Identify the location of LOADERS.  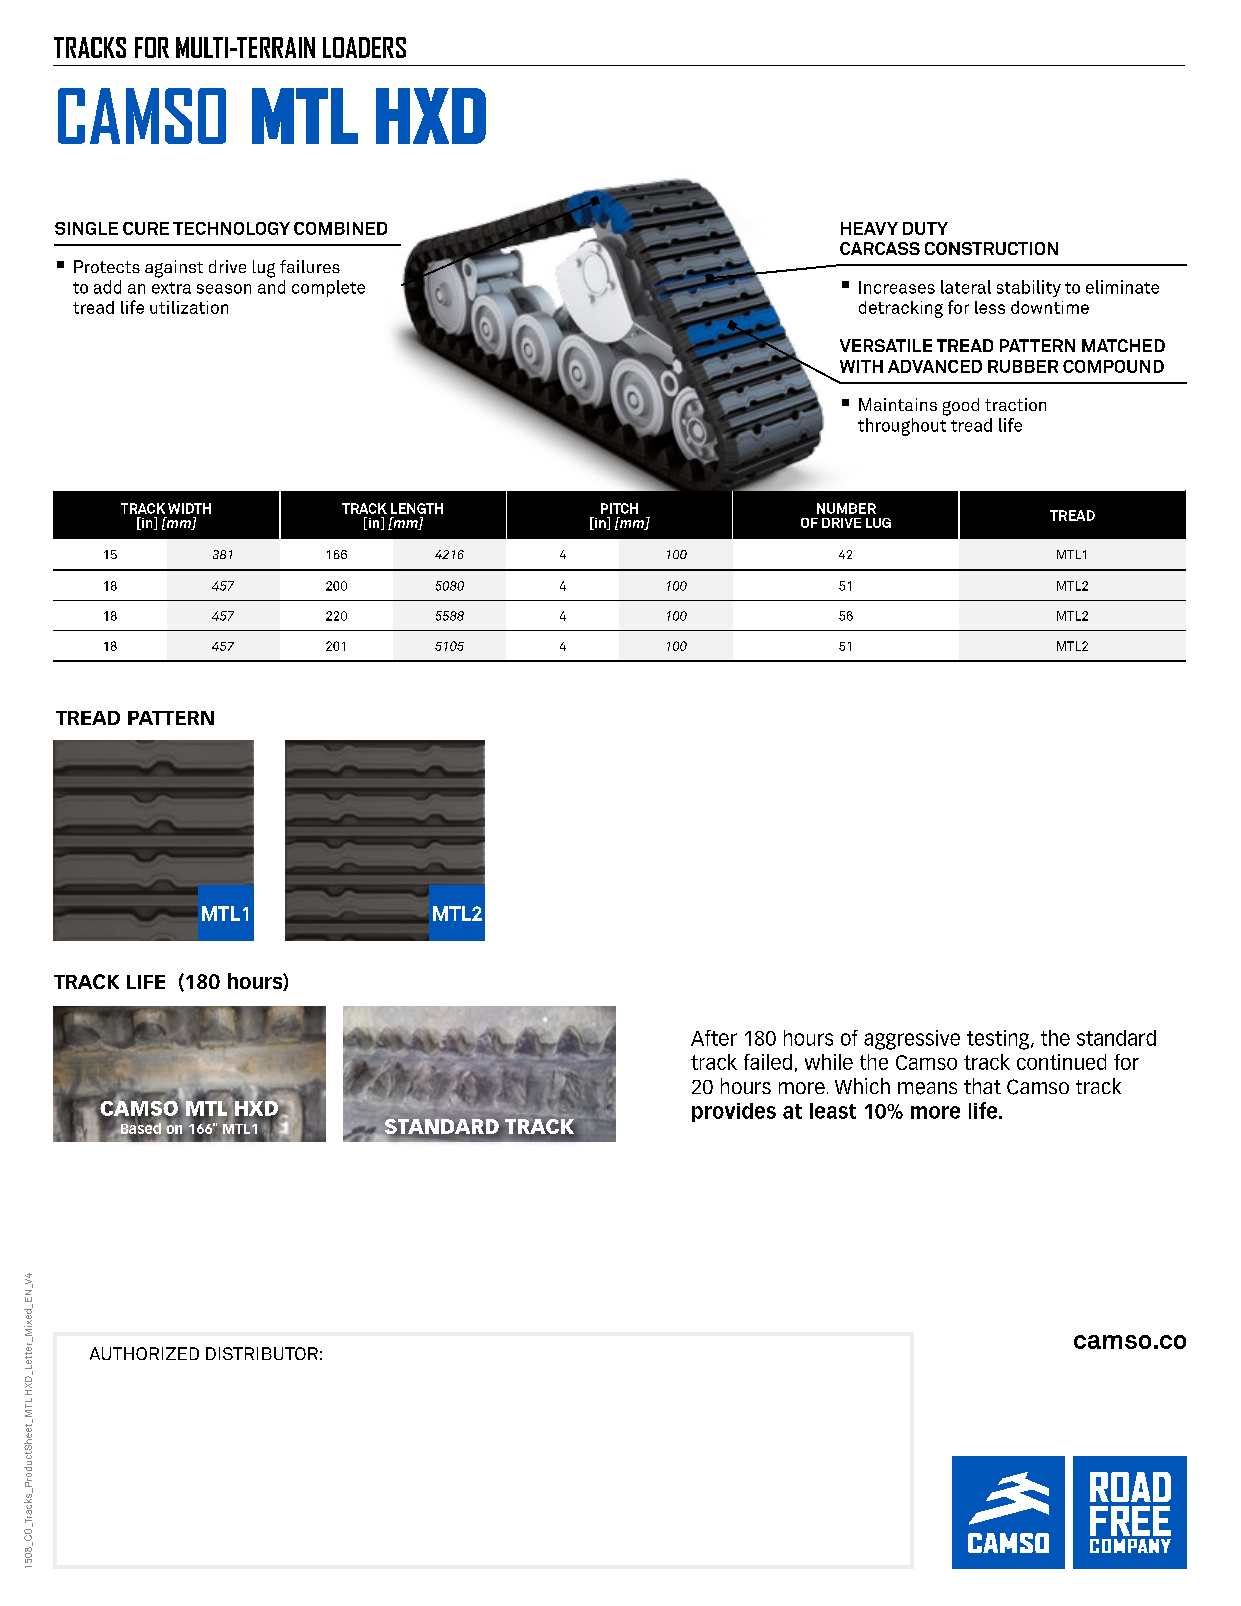
(364, 47).
